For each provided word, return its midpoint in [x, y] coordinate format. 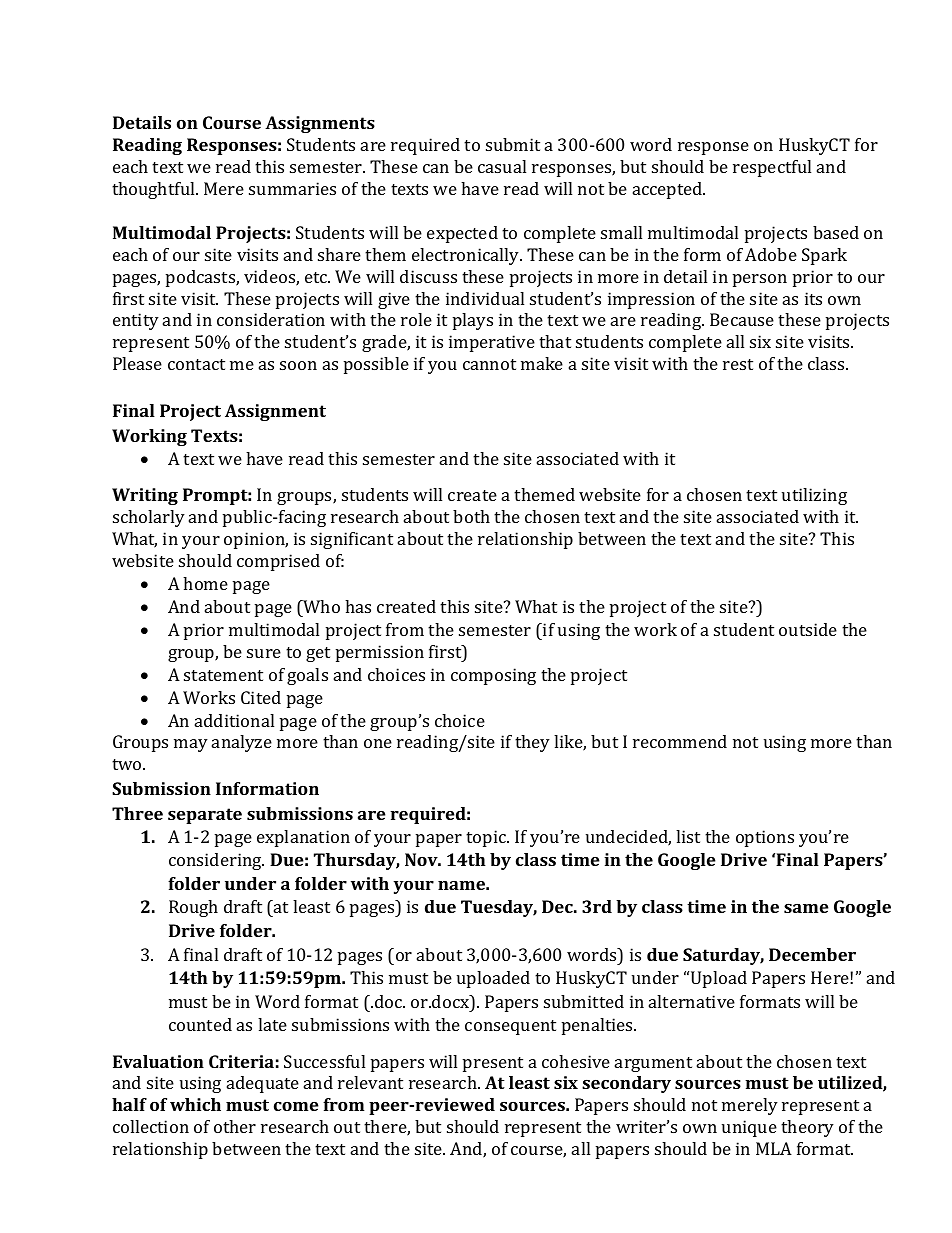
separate [205, 816]
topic [487, 838]
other [235, 1126]
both [471, 516]
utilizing [814, 496]
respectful [772, 168]
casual [502, 166]
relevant [370, 1082]
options [765, 838]
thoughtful [154, 190]
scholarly [149, 518]
